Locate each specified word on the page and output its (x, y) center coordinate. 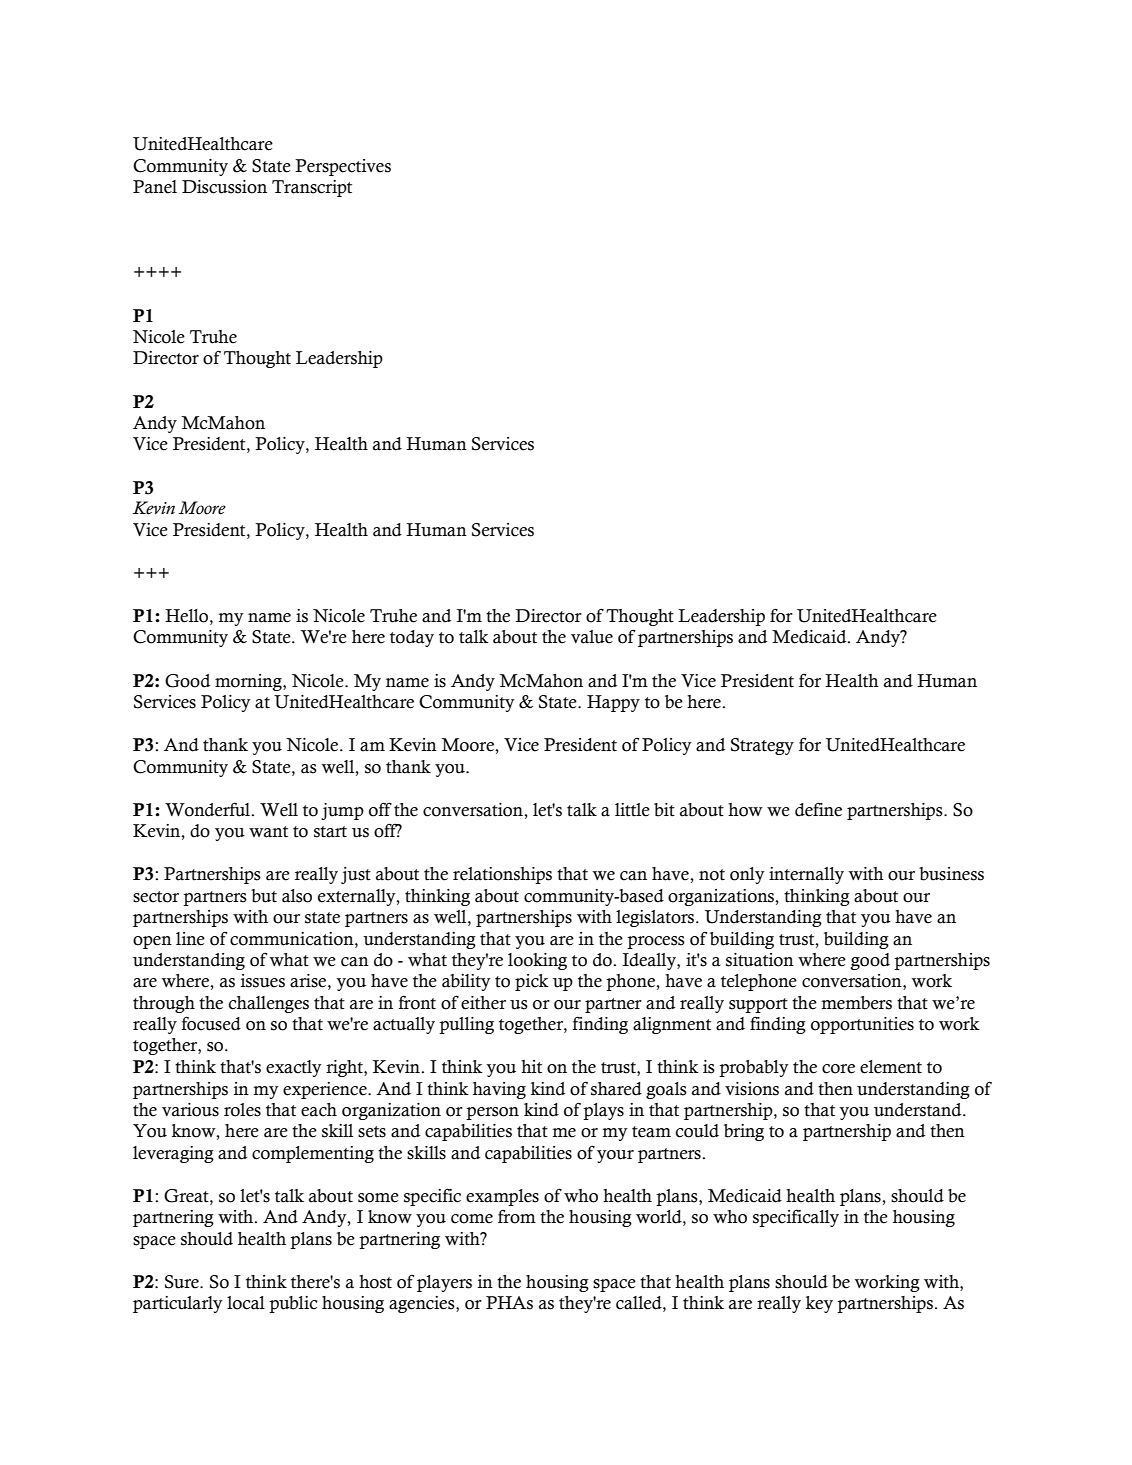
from (517, 1217)
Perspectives (343, 167)
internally (806, 875)
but (264, 896)
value (592, 637)
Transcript (312, 188)
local (246, 1303)
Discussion (224, 187)
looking (537, 961)
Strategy (762, 746)
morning (249, 682)
